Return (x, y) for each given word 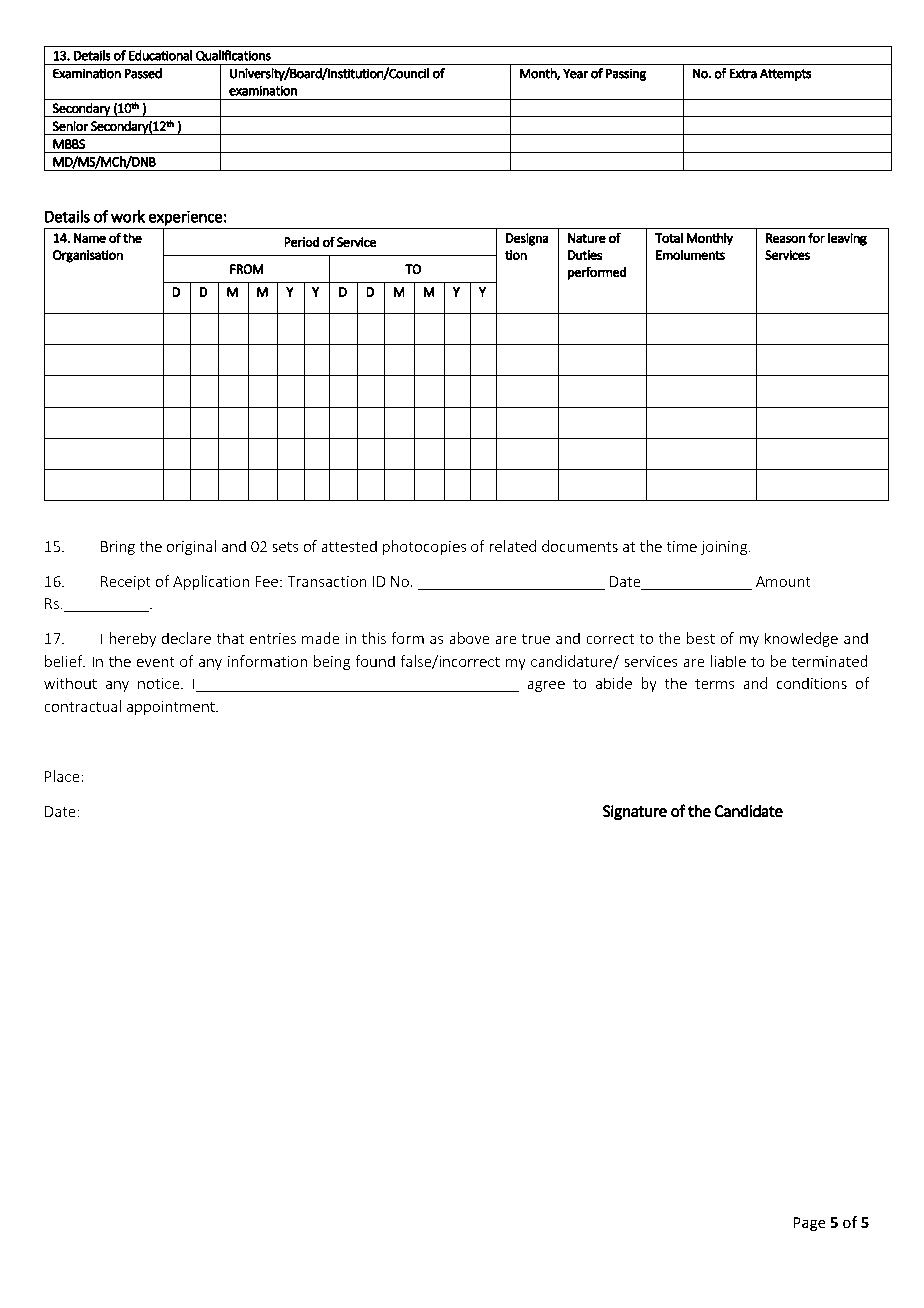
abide (613, 683)
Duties (585, 255)
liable (728, 661)
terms (715, 684)
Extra (743, 73)
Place (63, 776)
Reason (785, 238)
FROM (247, 269)
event (155, 662)
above (469, 638)
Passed (143, 73)
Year (575, 73)
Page (809, 1224)
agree (546, 686)
